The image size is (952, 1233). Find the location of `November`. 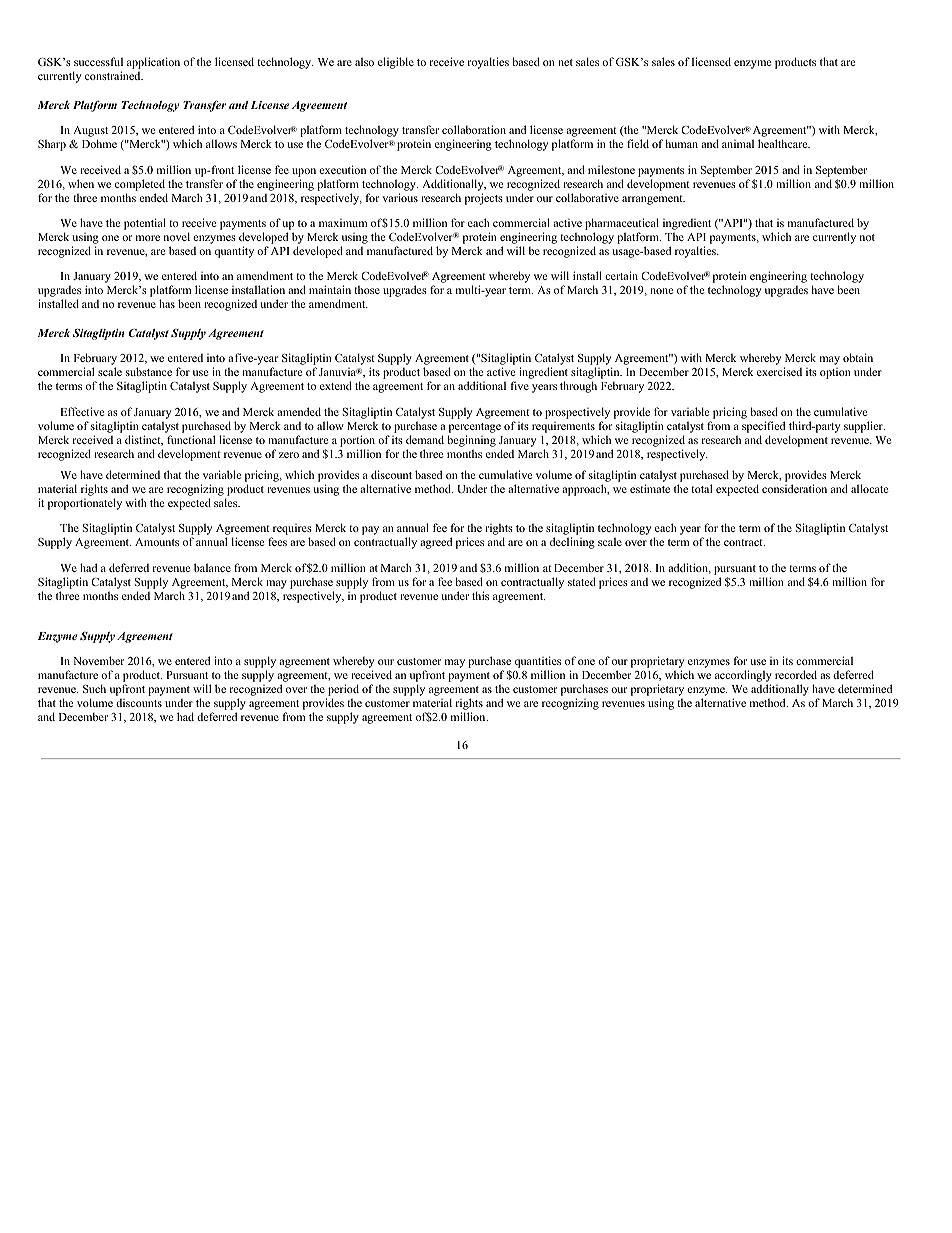

November is located at coordinates (98, 660).
